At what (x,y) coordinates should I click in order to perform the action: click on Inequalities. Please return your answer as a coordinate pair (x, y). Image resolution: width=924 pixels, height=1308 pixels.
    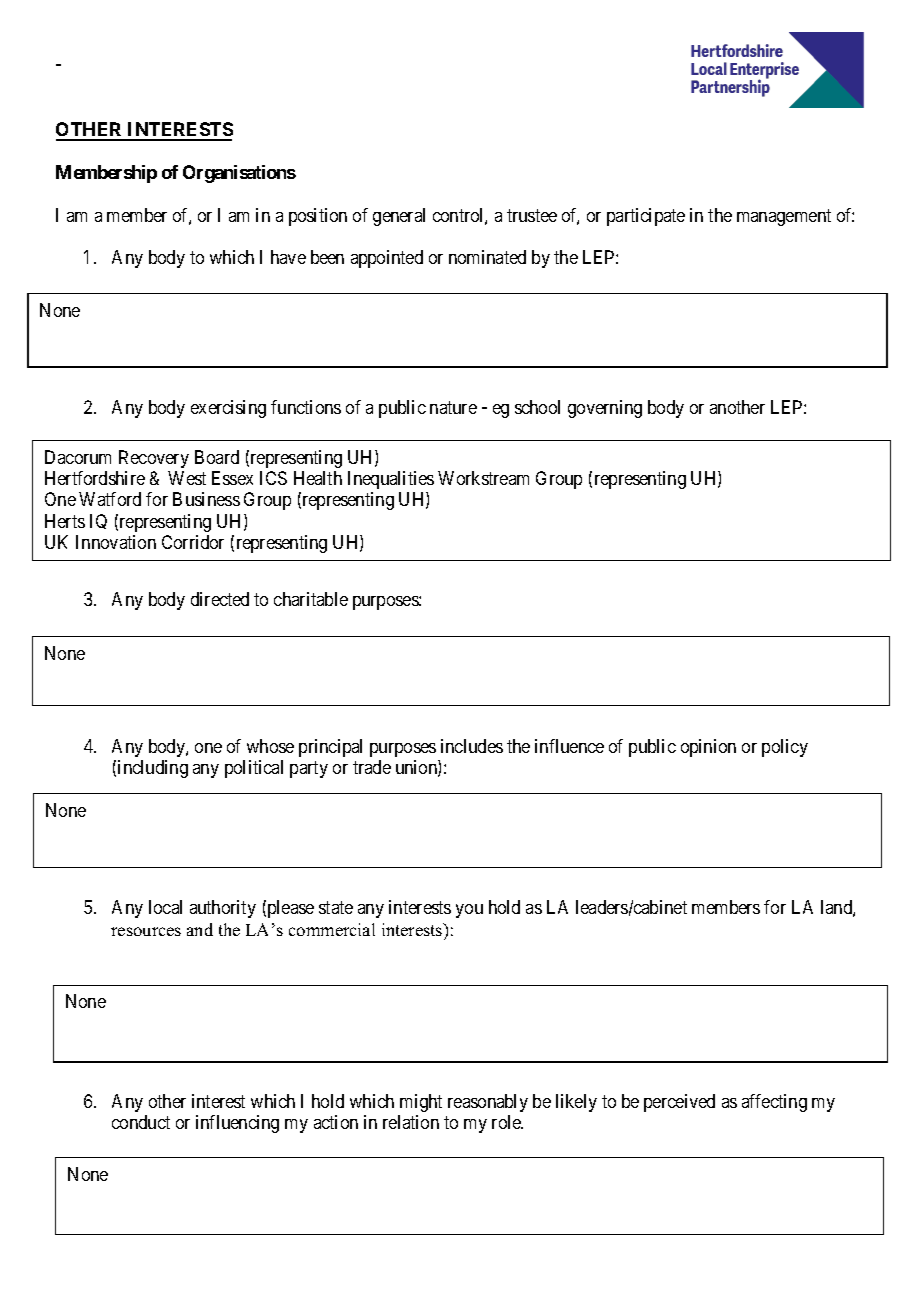
    Looking at the image, I should click on (391, 480).
